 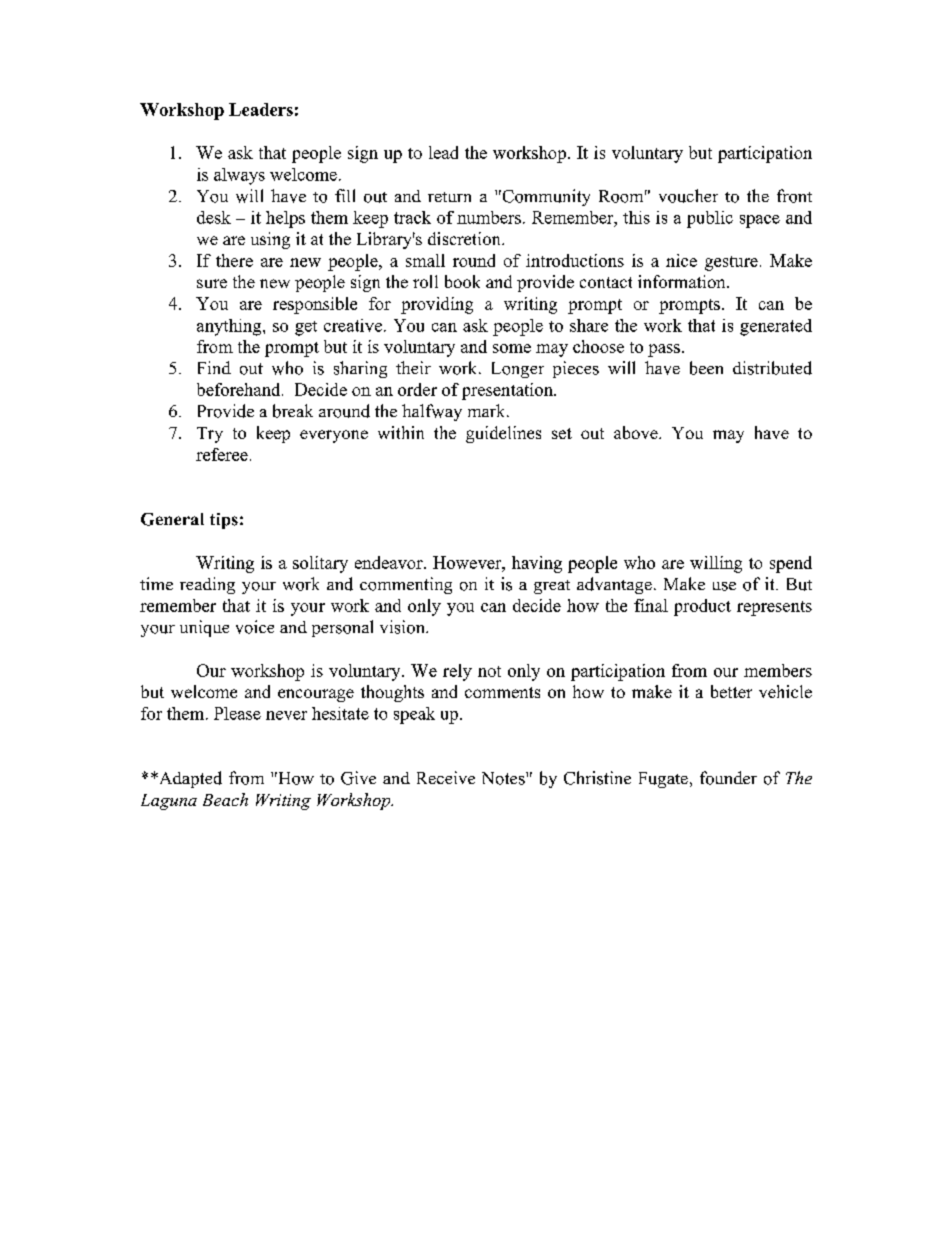 What do you see at coordinates (706, 368) in the page?
I see `been` at bounding box center [706, 368].
